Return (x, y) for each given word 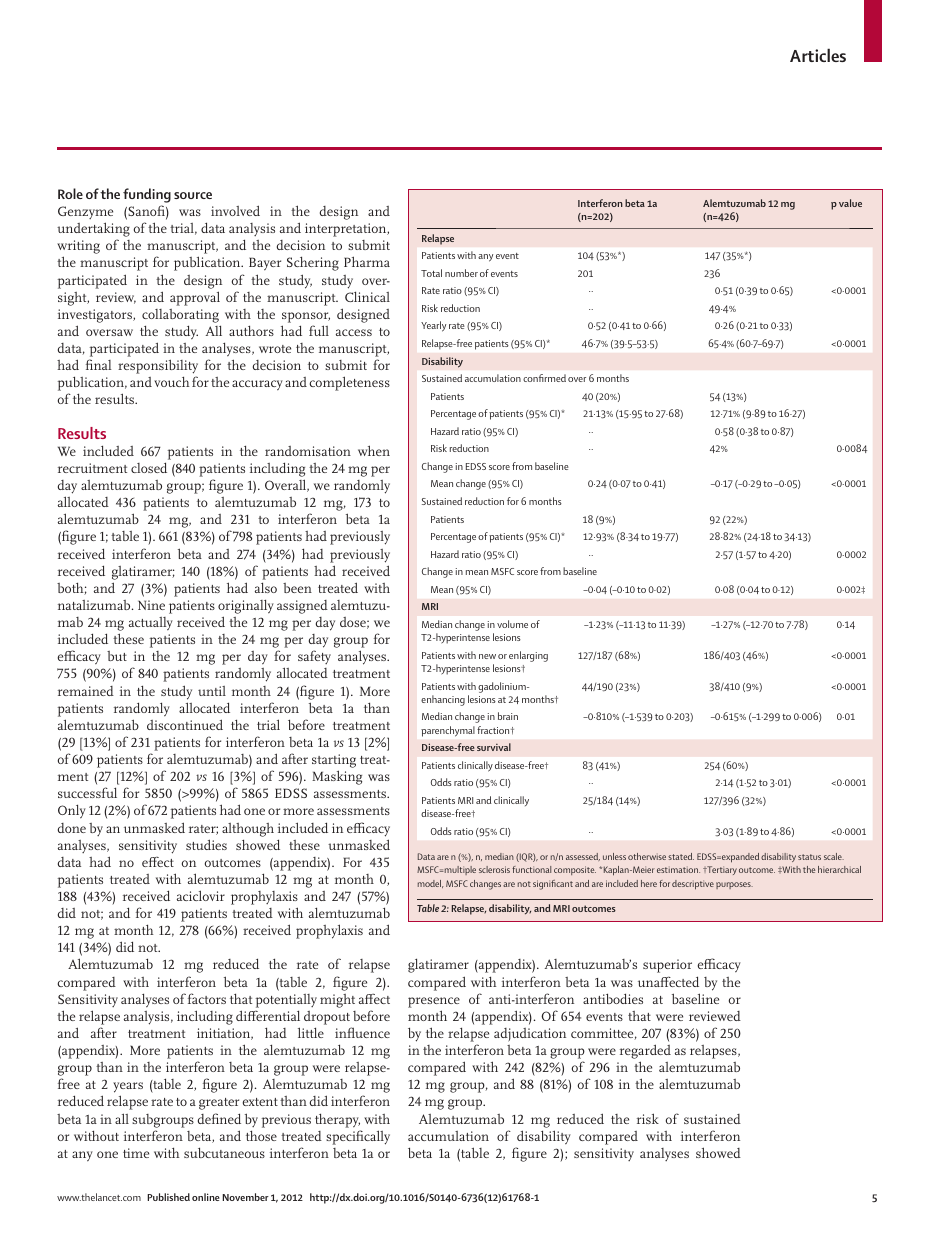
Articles (818, 55)
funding (147, 195)
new (487, 656)
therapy (337, 1120)
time (136, 1153)
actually (151, 624)
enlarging (528, 656)
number (461, 273)
